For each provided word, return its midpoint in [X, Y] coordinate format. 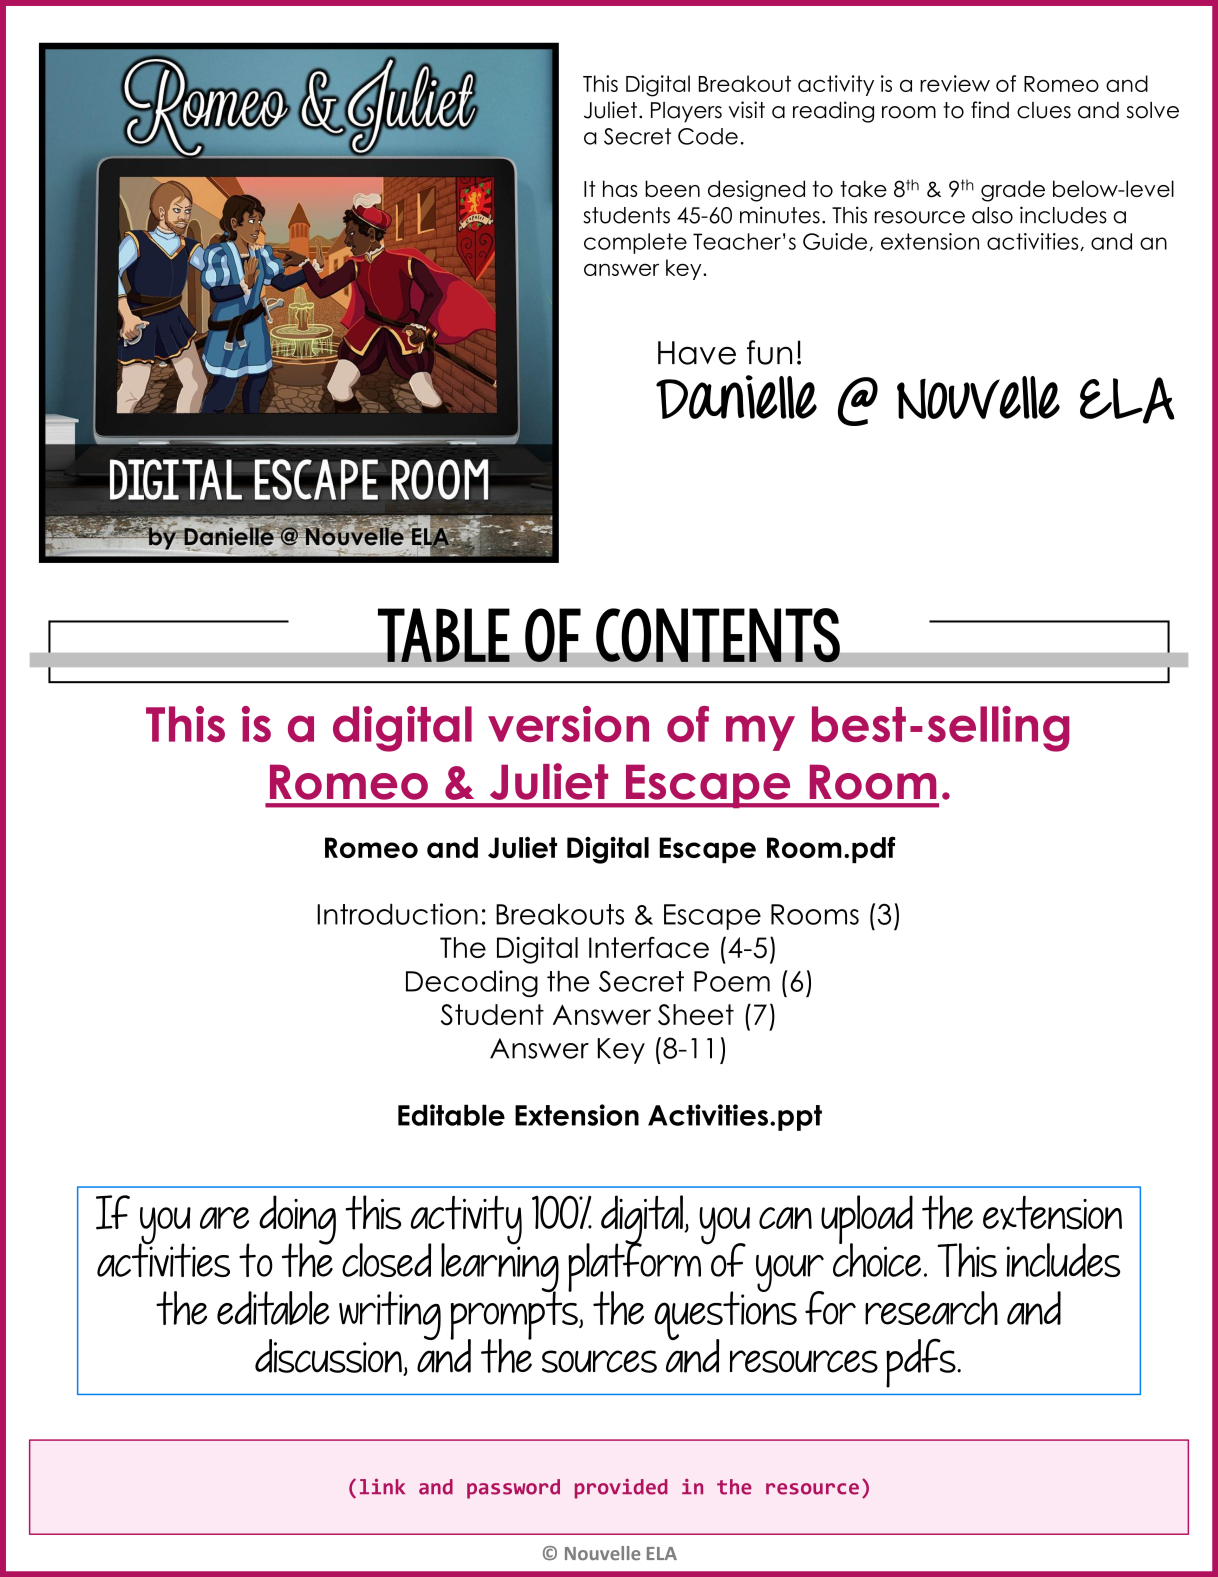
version [568, 724]
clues [1044, 110]
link [382, 1486]
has [620, 188]
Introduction [397, 914]
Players [686, 112]
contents [718, 635]
